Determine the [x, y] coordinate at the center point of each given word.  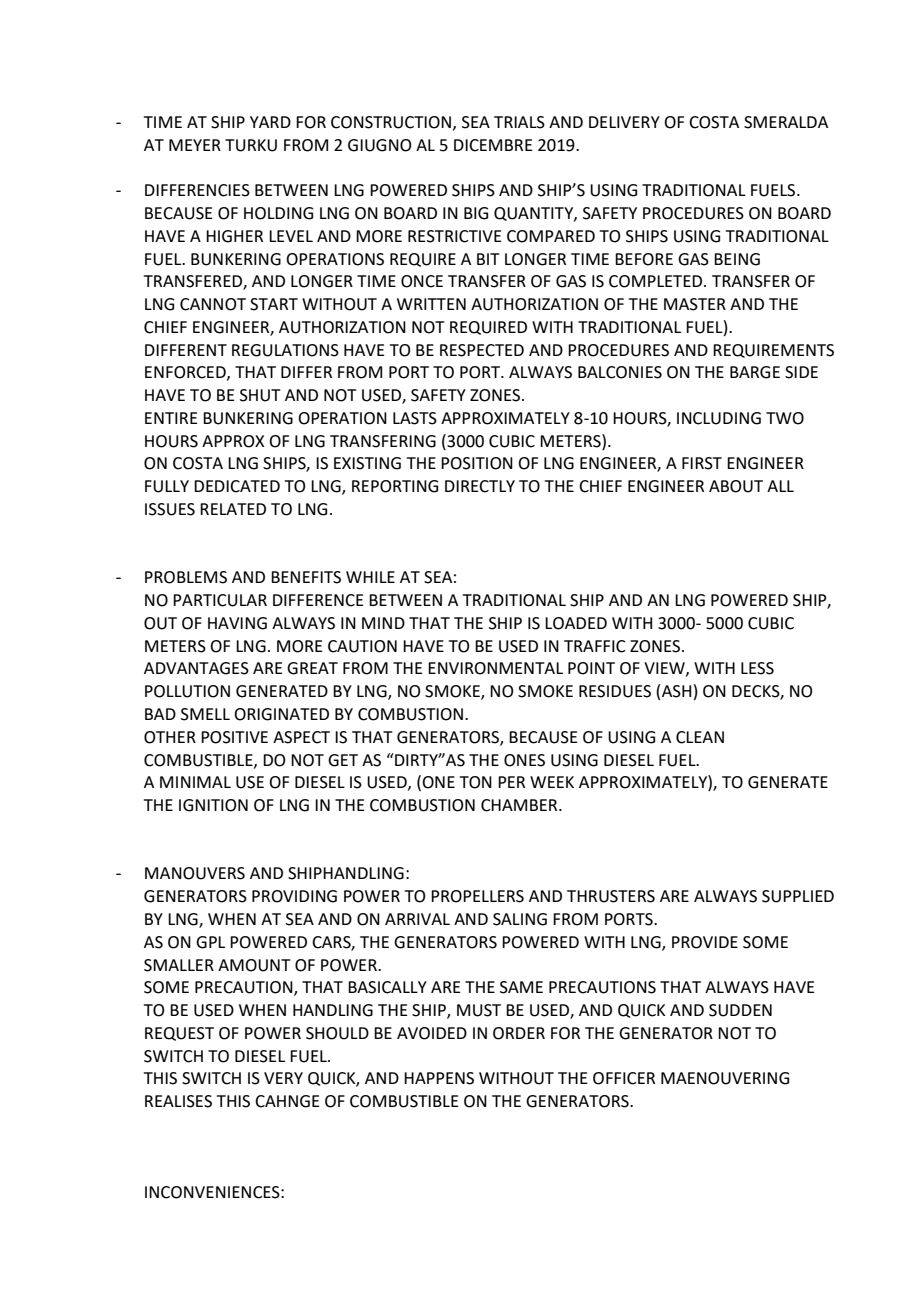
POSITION [477, 463]
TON [476, 782]
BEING [737, 259]
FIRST [702, 463]
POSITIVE [234, 737]
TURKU [251, 145]
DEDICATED [237, 486]
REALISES [178, 1101]
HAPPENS [439, 1078]
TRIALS [519, 122]
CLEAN [700, 737]
